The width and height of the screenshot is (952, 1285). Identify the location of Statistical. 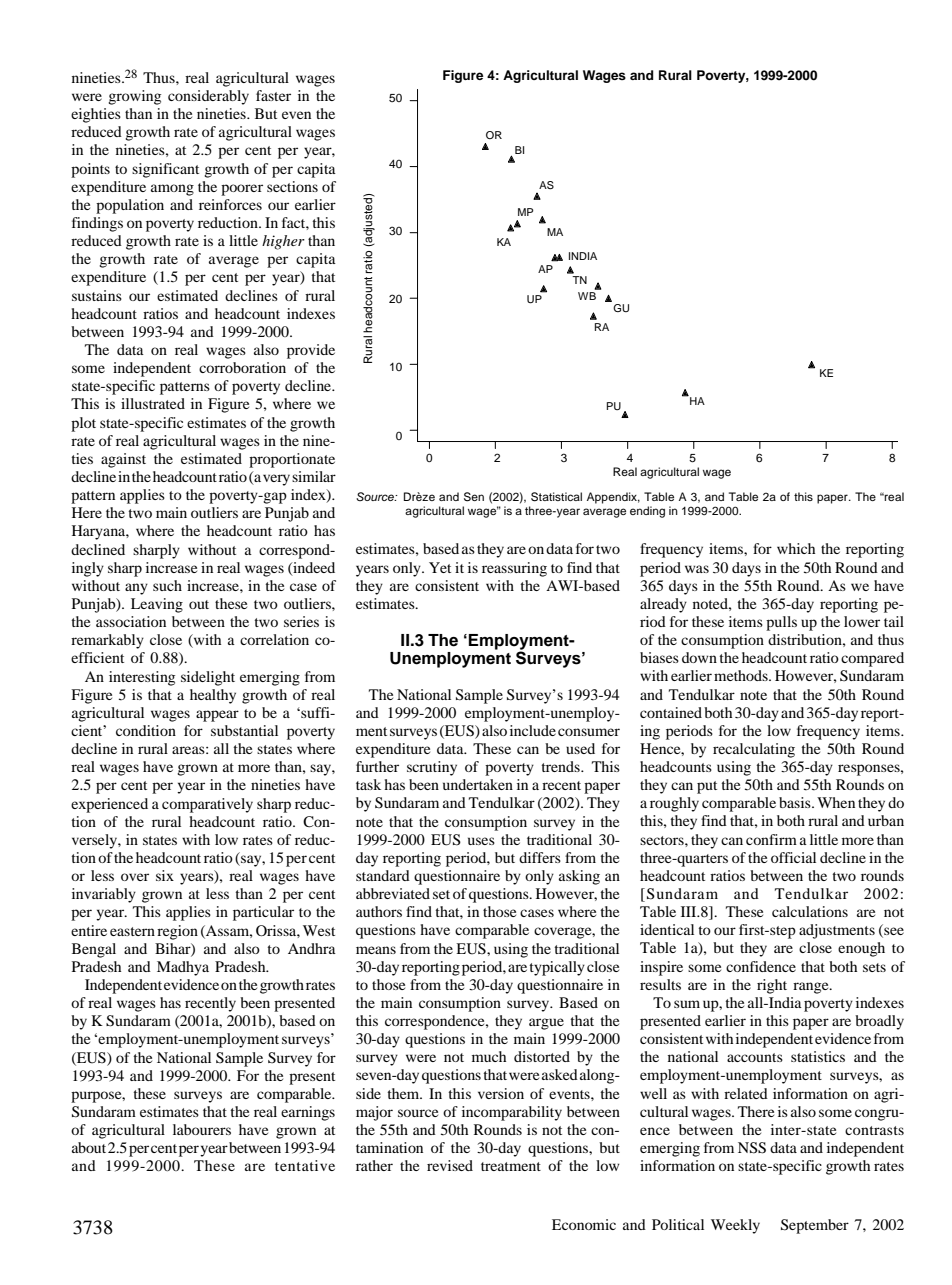
(556, 497).
